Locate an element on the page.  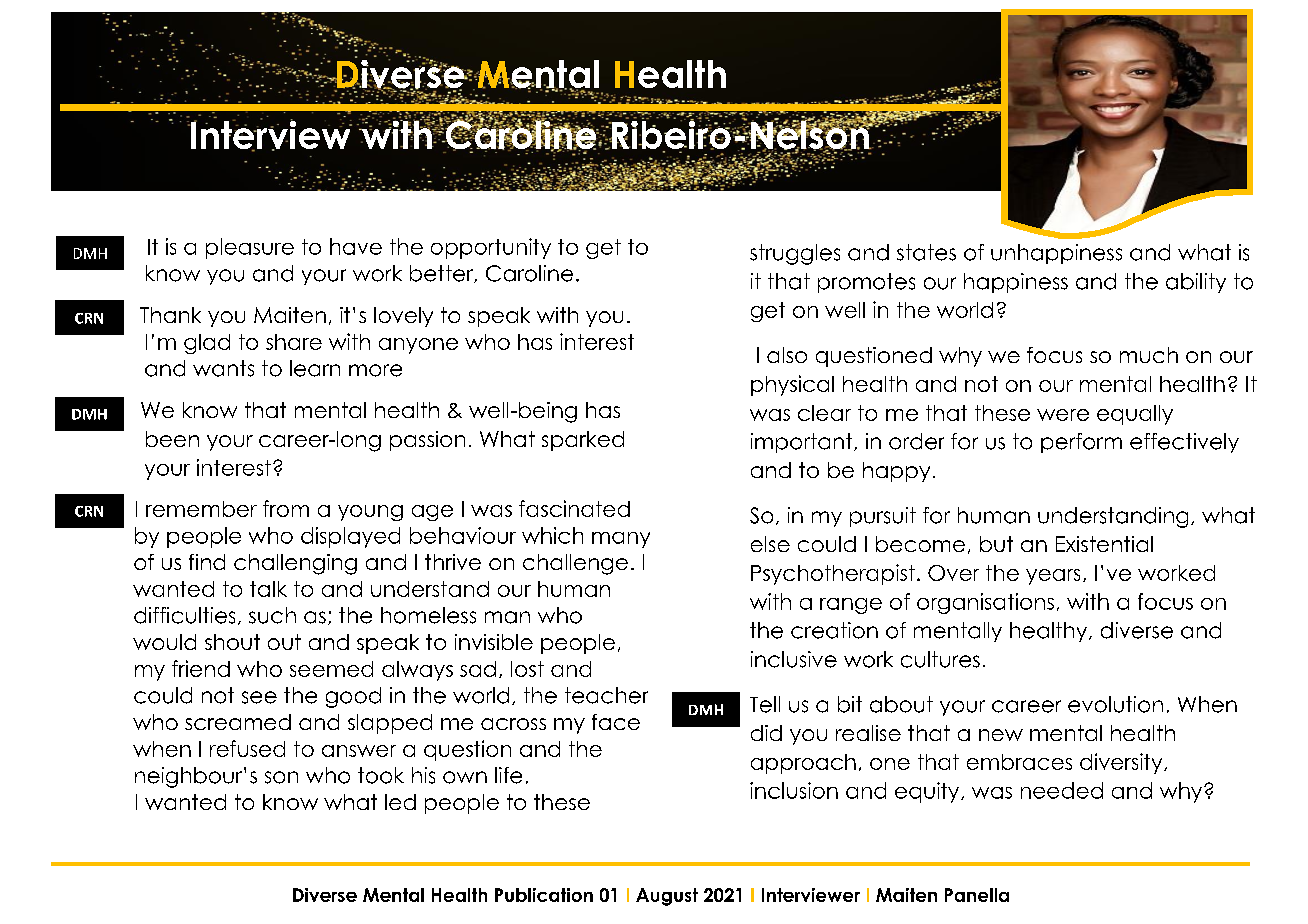
ability is located at coordinates (1196, 283).
